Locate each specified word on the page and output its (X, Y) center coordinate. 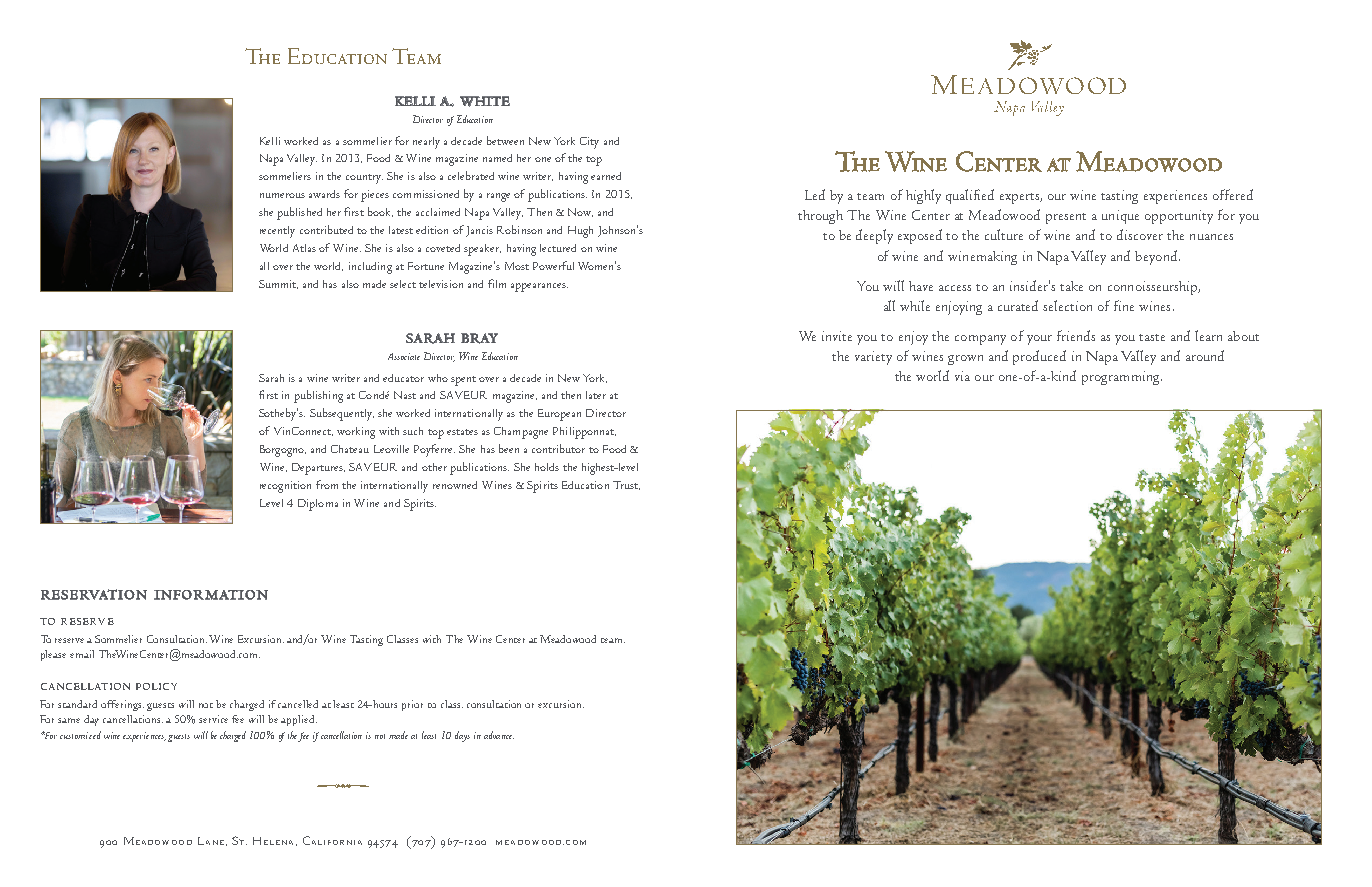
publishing (318, 396)
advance (499, 735)
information (211, 595)
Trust (626, 485)
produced (1039, 357)
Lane (211, 841)
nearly (426, 143)
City (589, 143)
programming (1122, 378)
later (596, 395)
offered (1233, 194)
